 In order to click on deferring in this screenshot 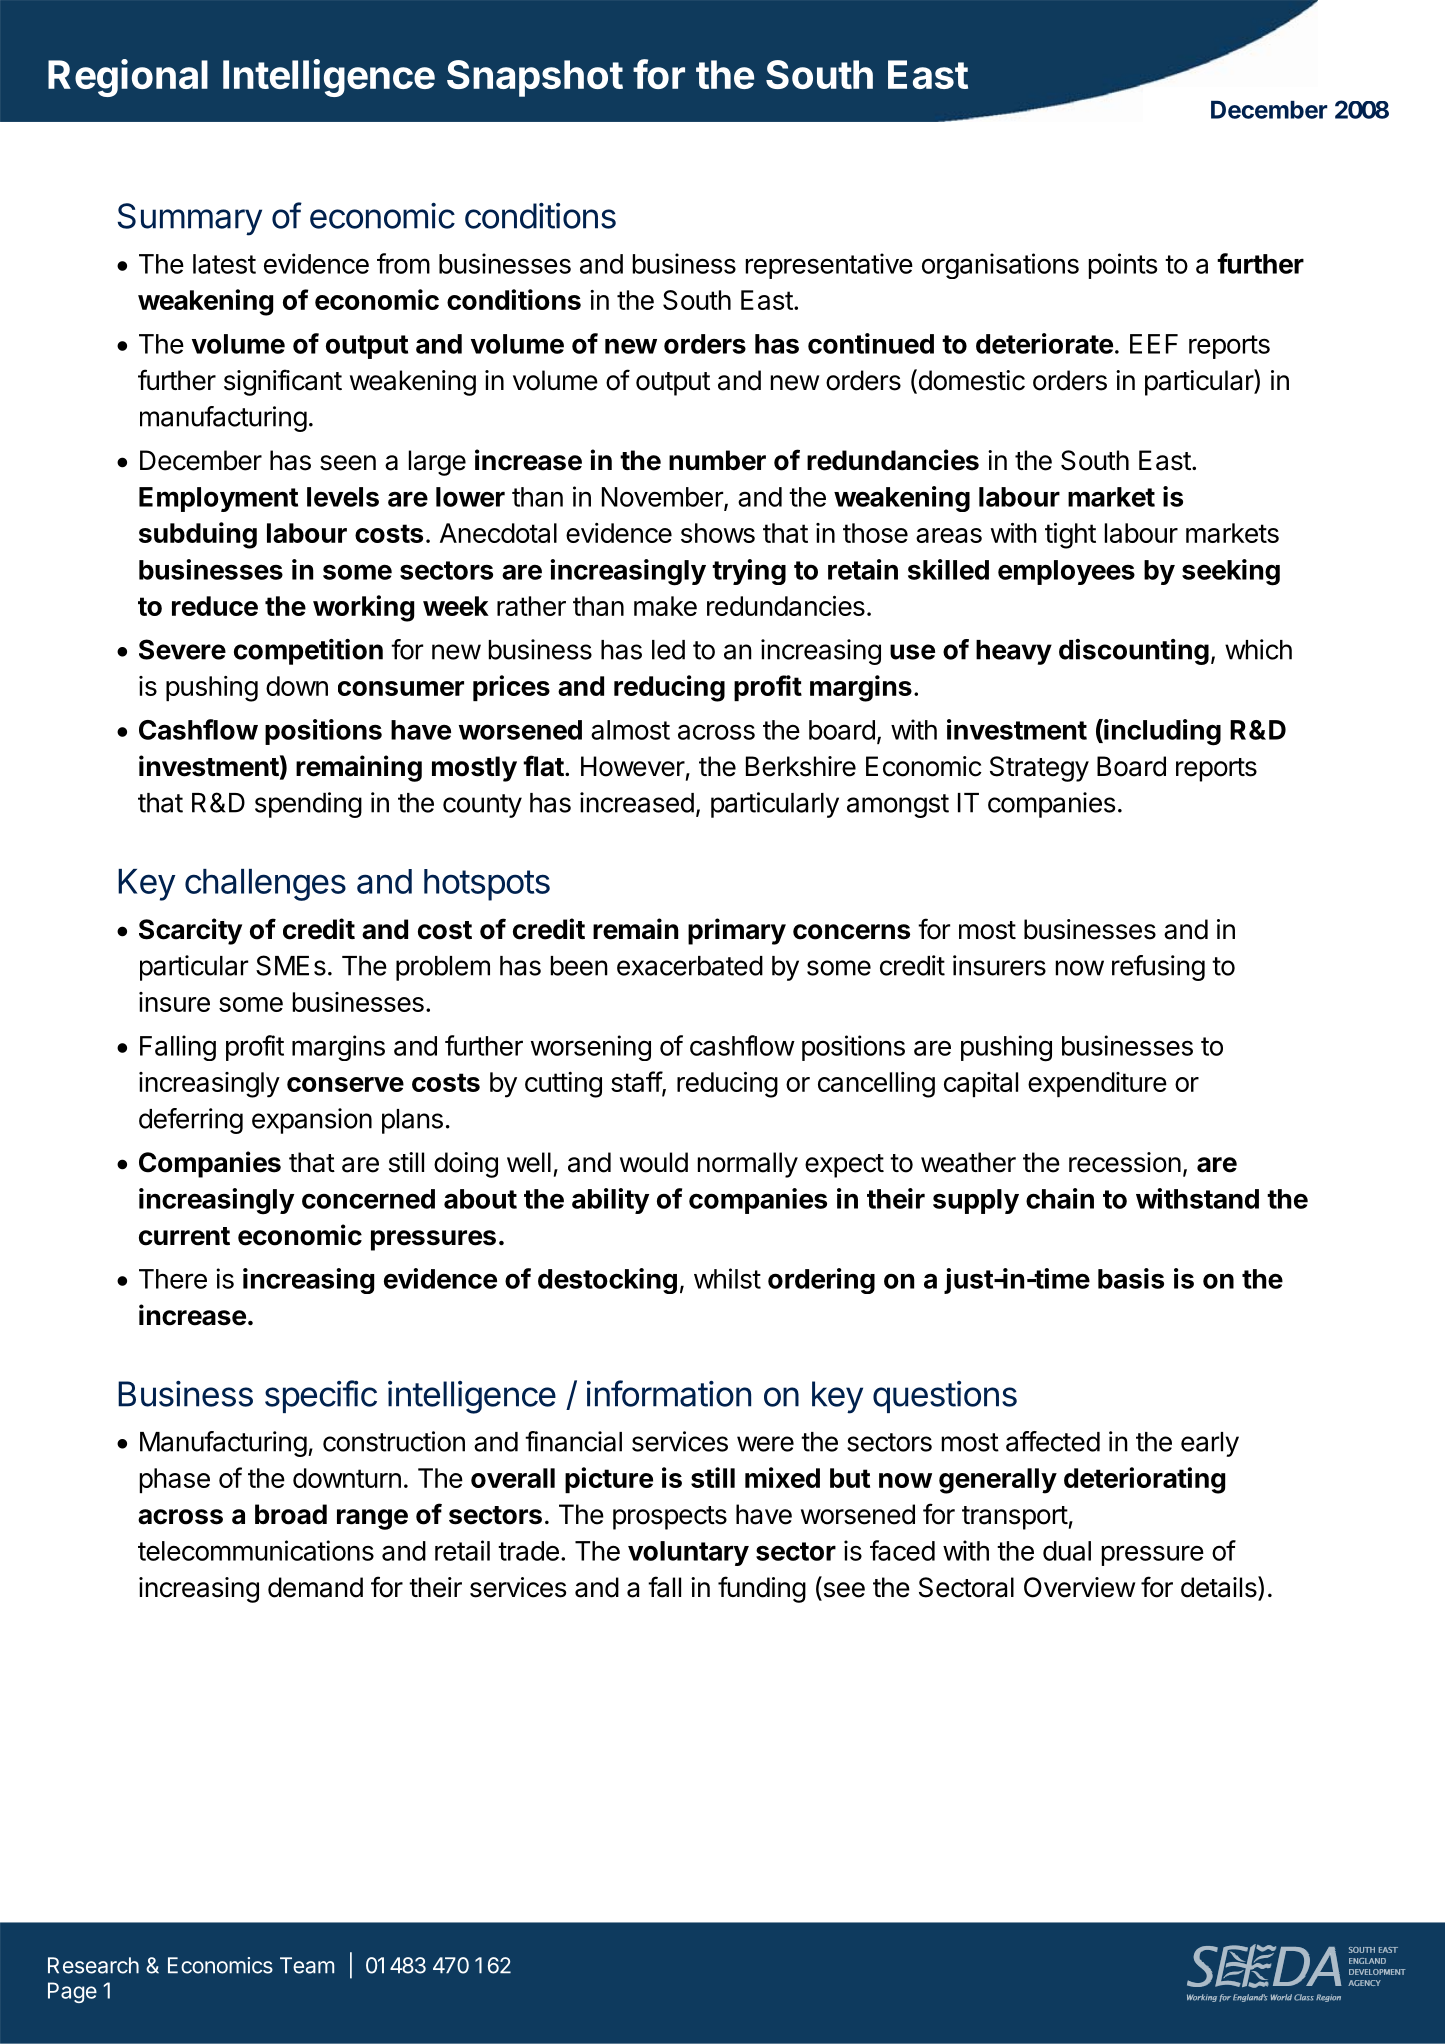, I will do `click(191, 1121)`.
